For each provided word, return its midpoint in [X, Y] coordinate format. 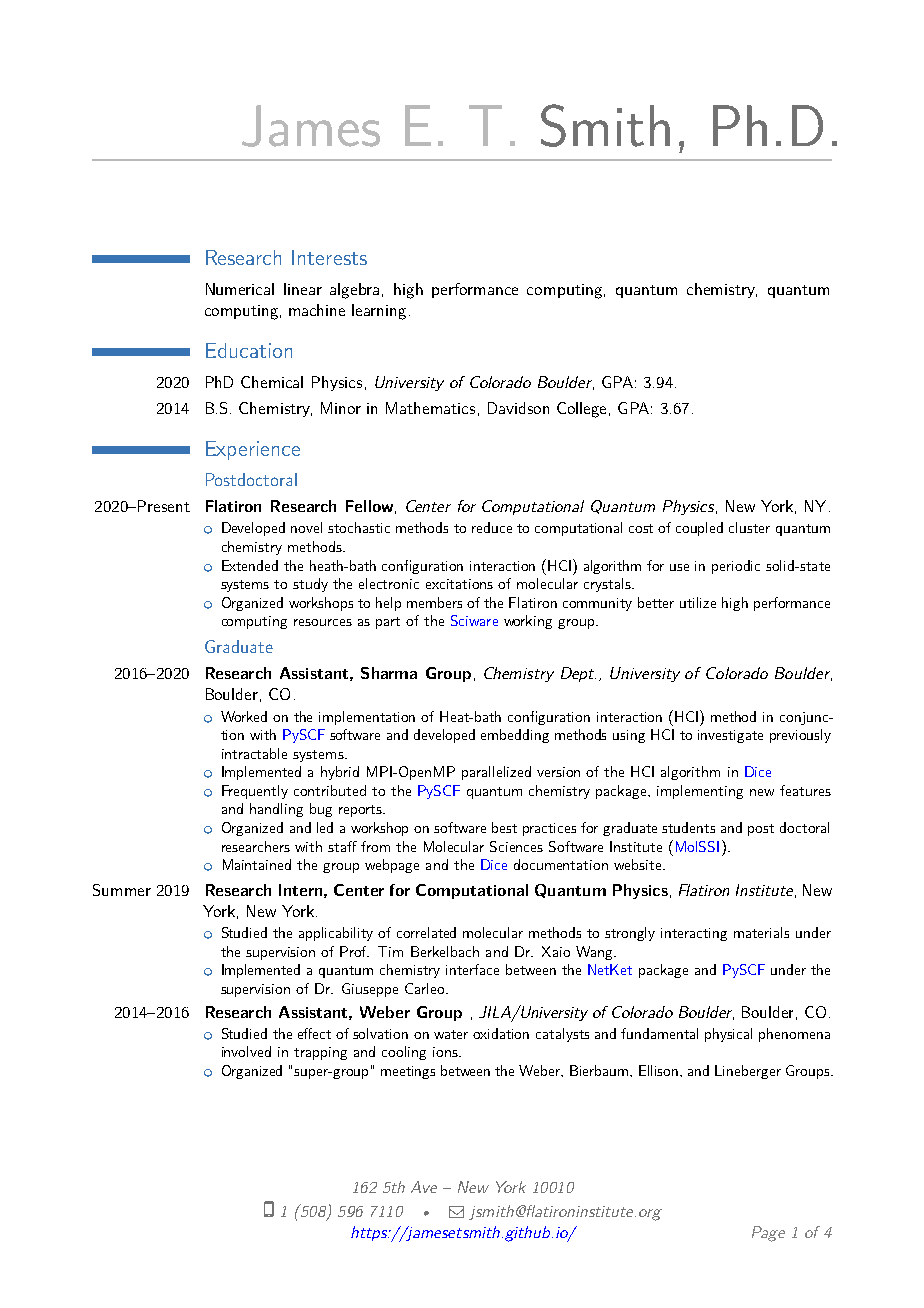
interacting [694, 934]
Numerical [240, 289]
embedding [515, 736]
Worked [244, 716]
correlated [426, 932]
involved [246, 1051]
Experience [253, 450]
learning [379, 312]
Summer [122, 890]
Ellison [660, 1070]
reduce [492, 527]
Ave [424, 1187]
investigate [730, 736]
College [581, 410]
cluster [749, 527]
